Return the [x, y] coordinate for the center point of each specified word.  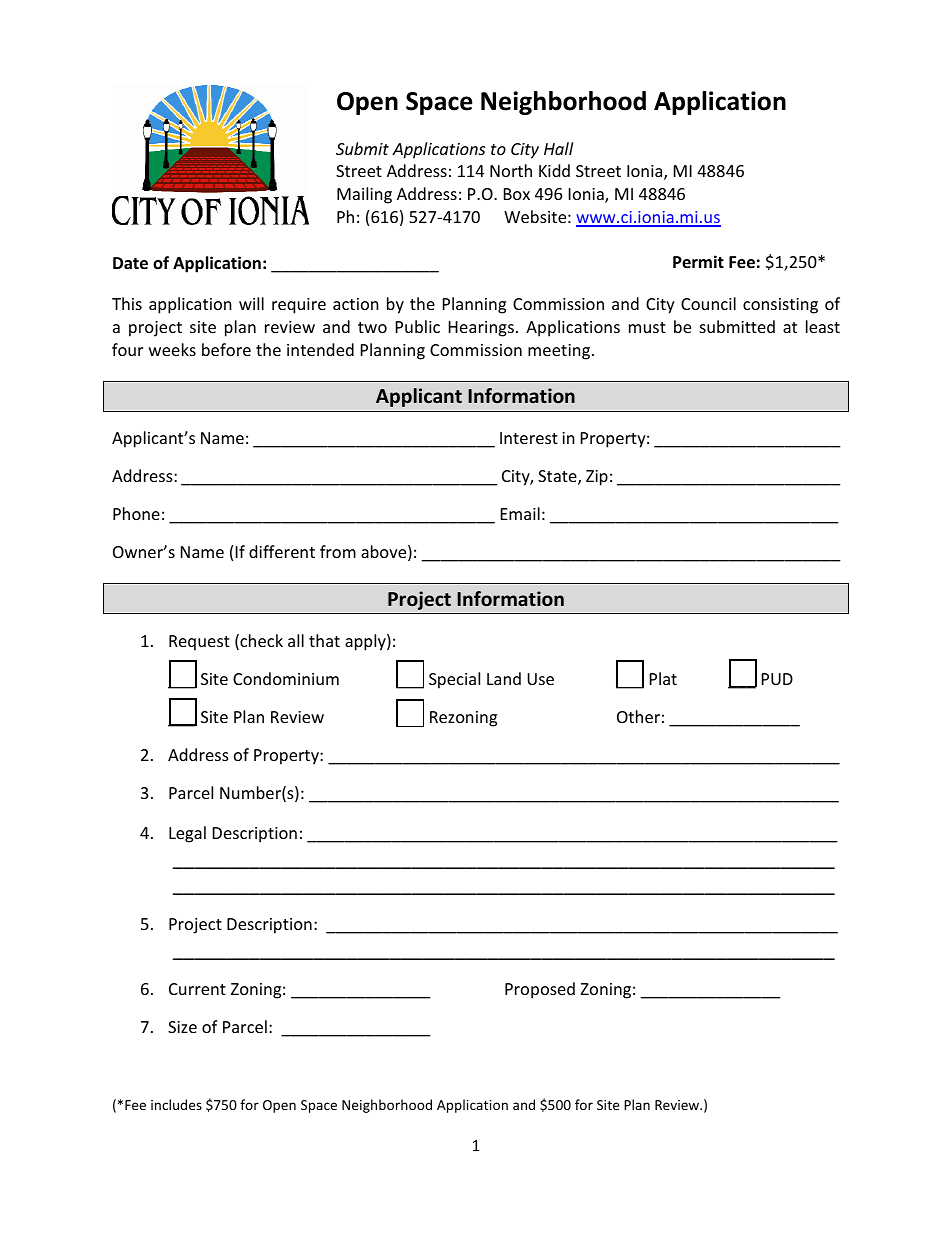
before [226, 349]
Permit [698, 261]
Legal [187, 834]
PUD [777, 679]
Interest [529, 438]
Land [504, 678]
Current [197, 989]
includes [176, 1104]
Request [199, 643]
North [511, 170]
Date [130, 263]
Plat [663, 678]
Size [182, 1027]
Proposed [540, 990]
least [823, 326]
